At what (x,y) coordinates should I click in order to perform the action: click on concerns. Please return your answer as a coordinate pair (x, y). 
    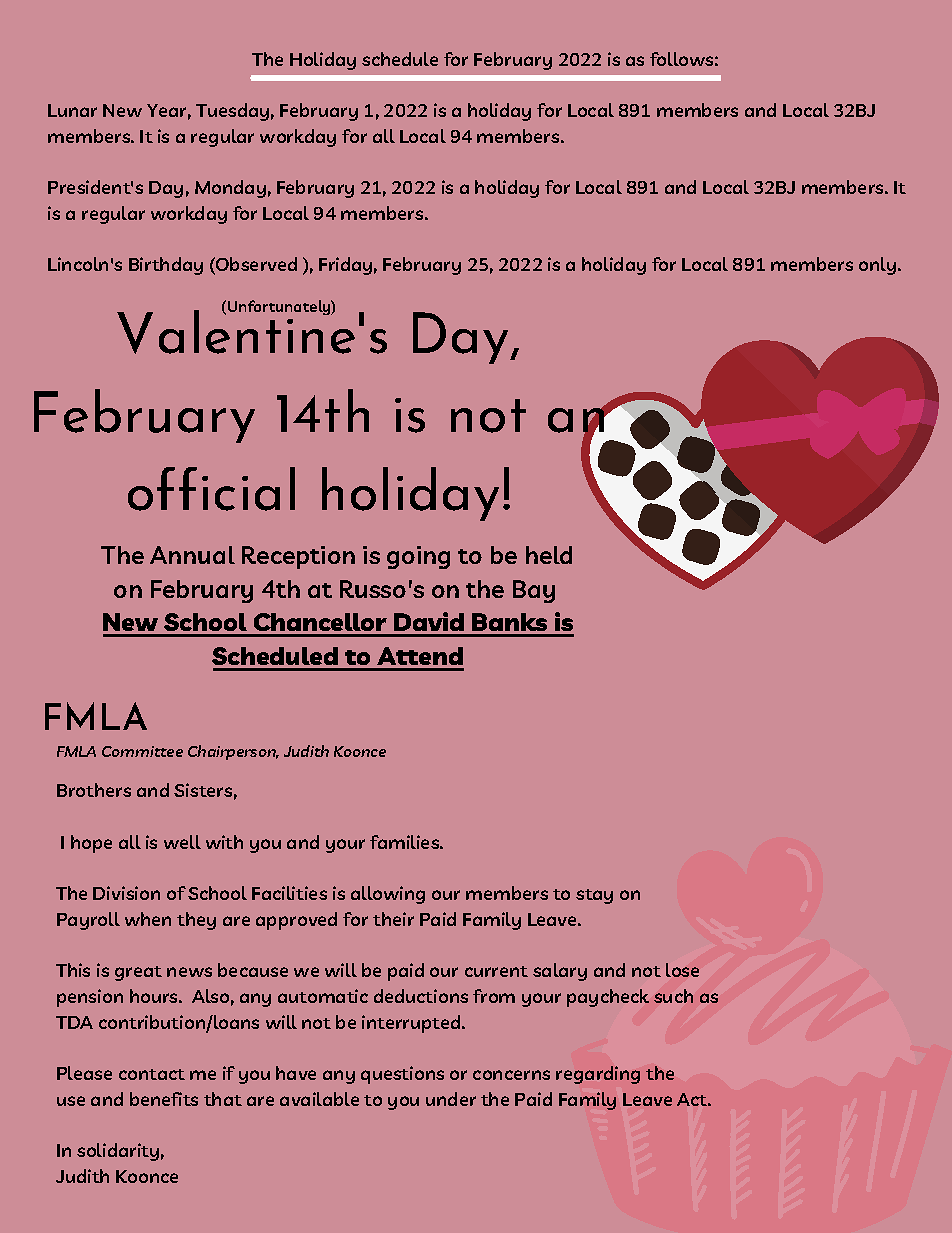
    Looking at the image, I should click on (511, 1075).
